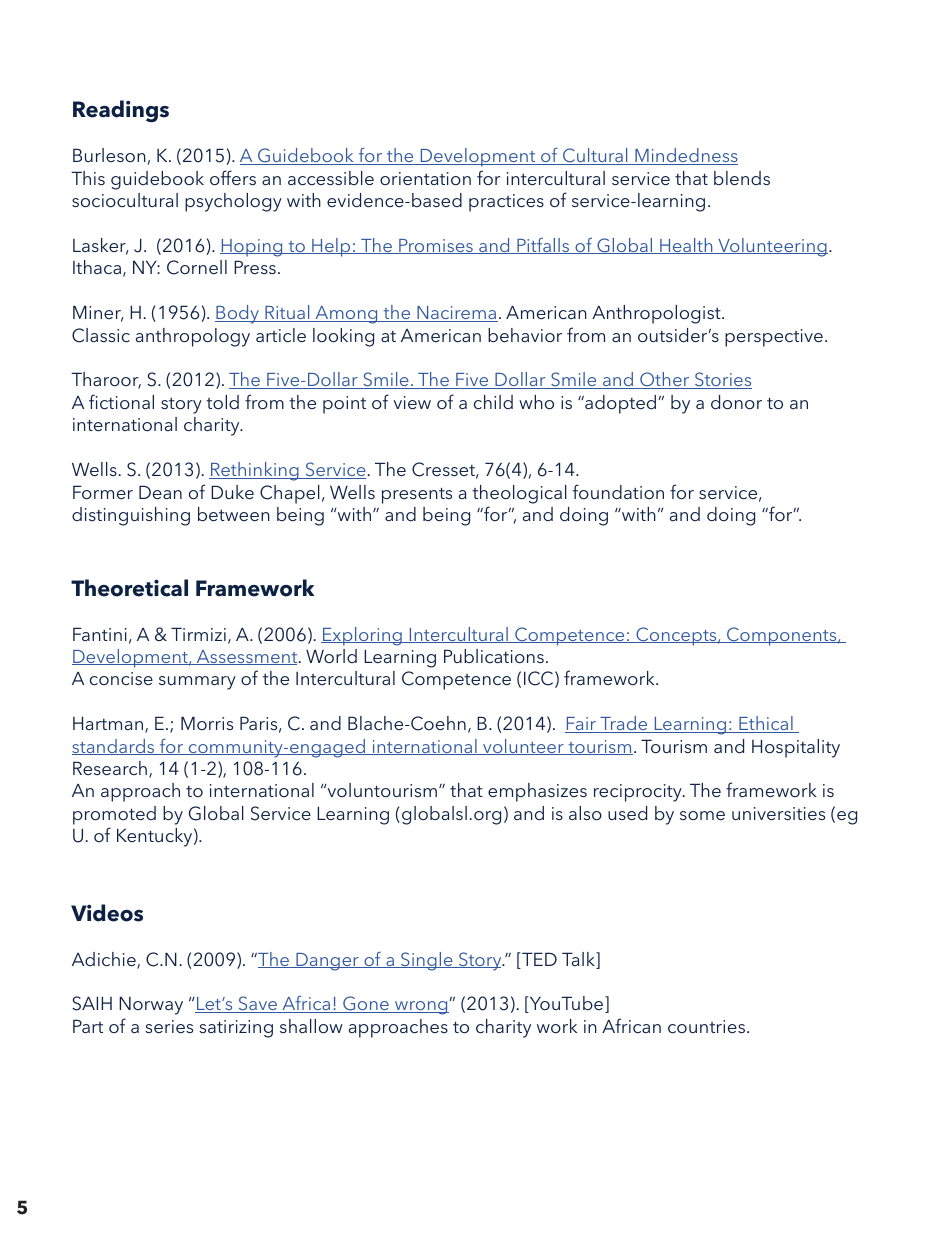  What do you see at coordinates (121, 111) in the screenshot?
I see `Readings` at bounding box center [121, 111].
